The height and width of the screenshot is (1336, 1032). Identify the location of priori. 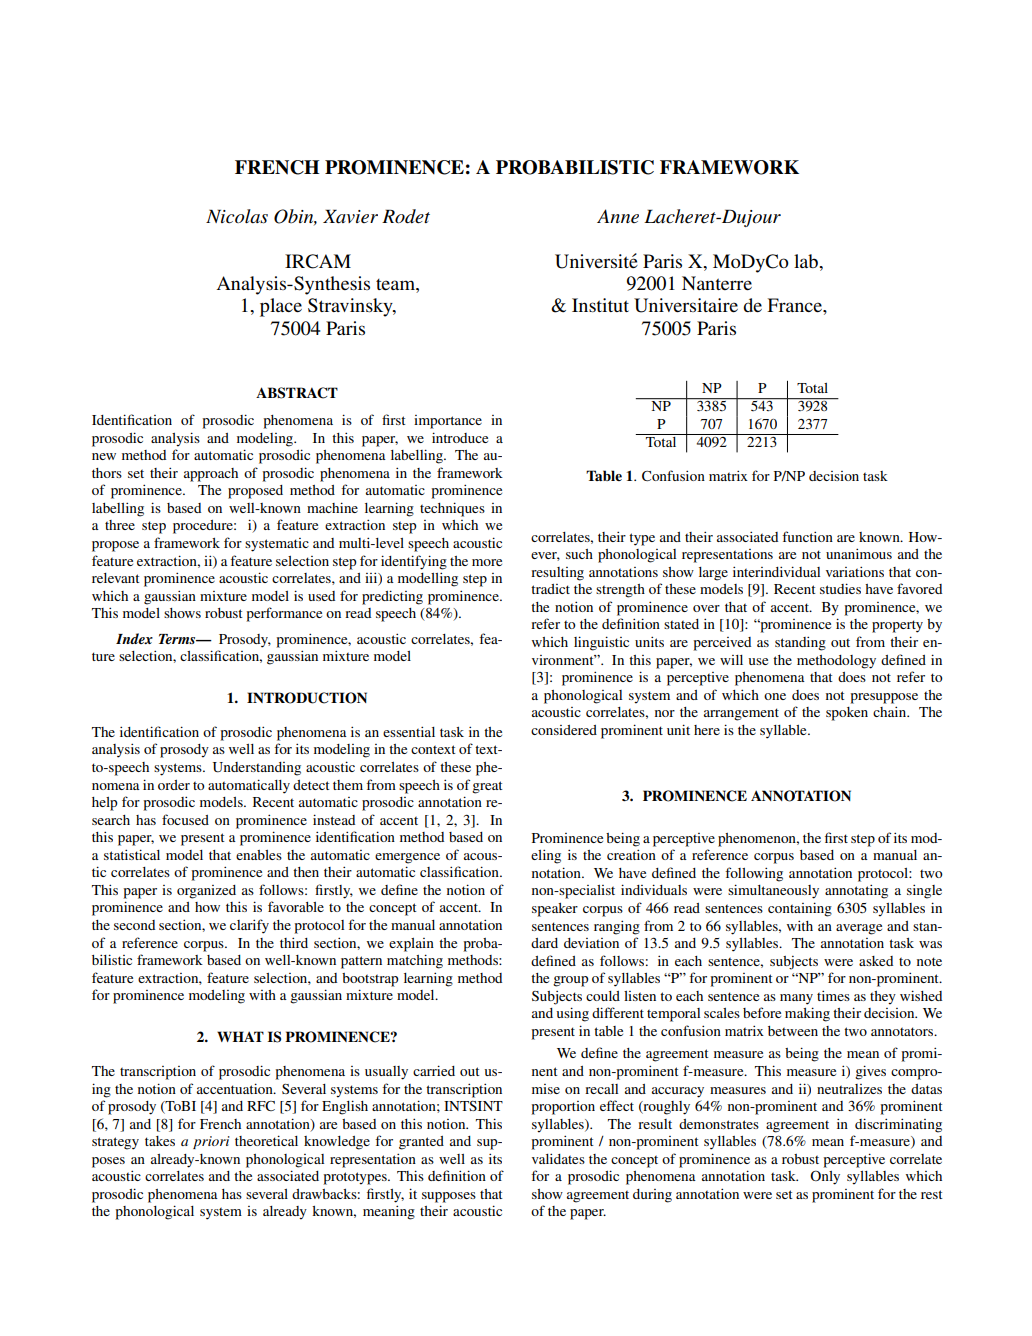
(211, 1142).
